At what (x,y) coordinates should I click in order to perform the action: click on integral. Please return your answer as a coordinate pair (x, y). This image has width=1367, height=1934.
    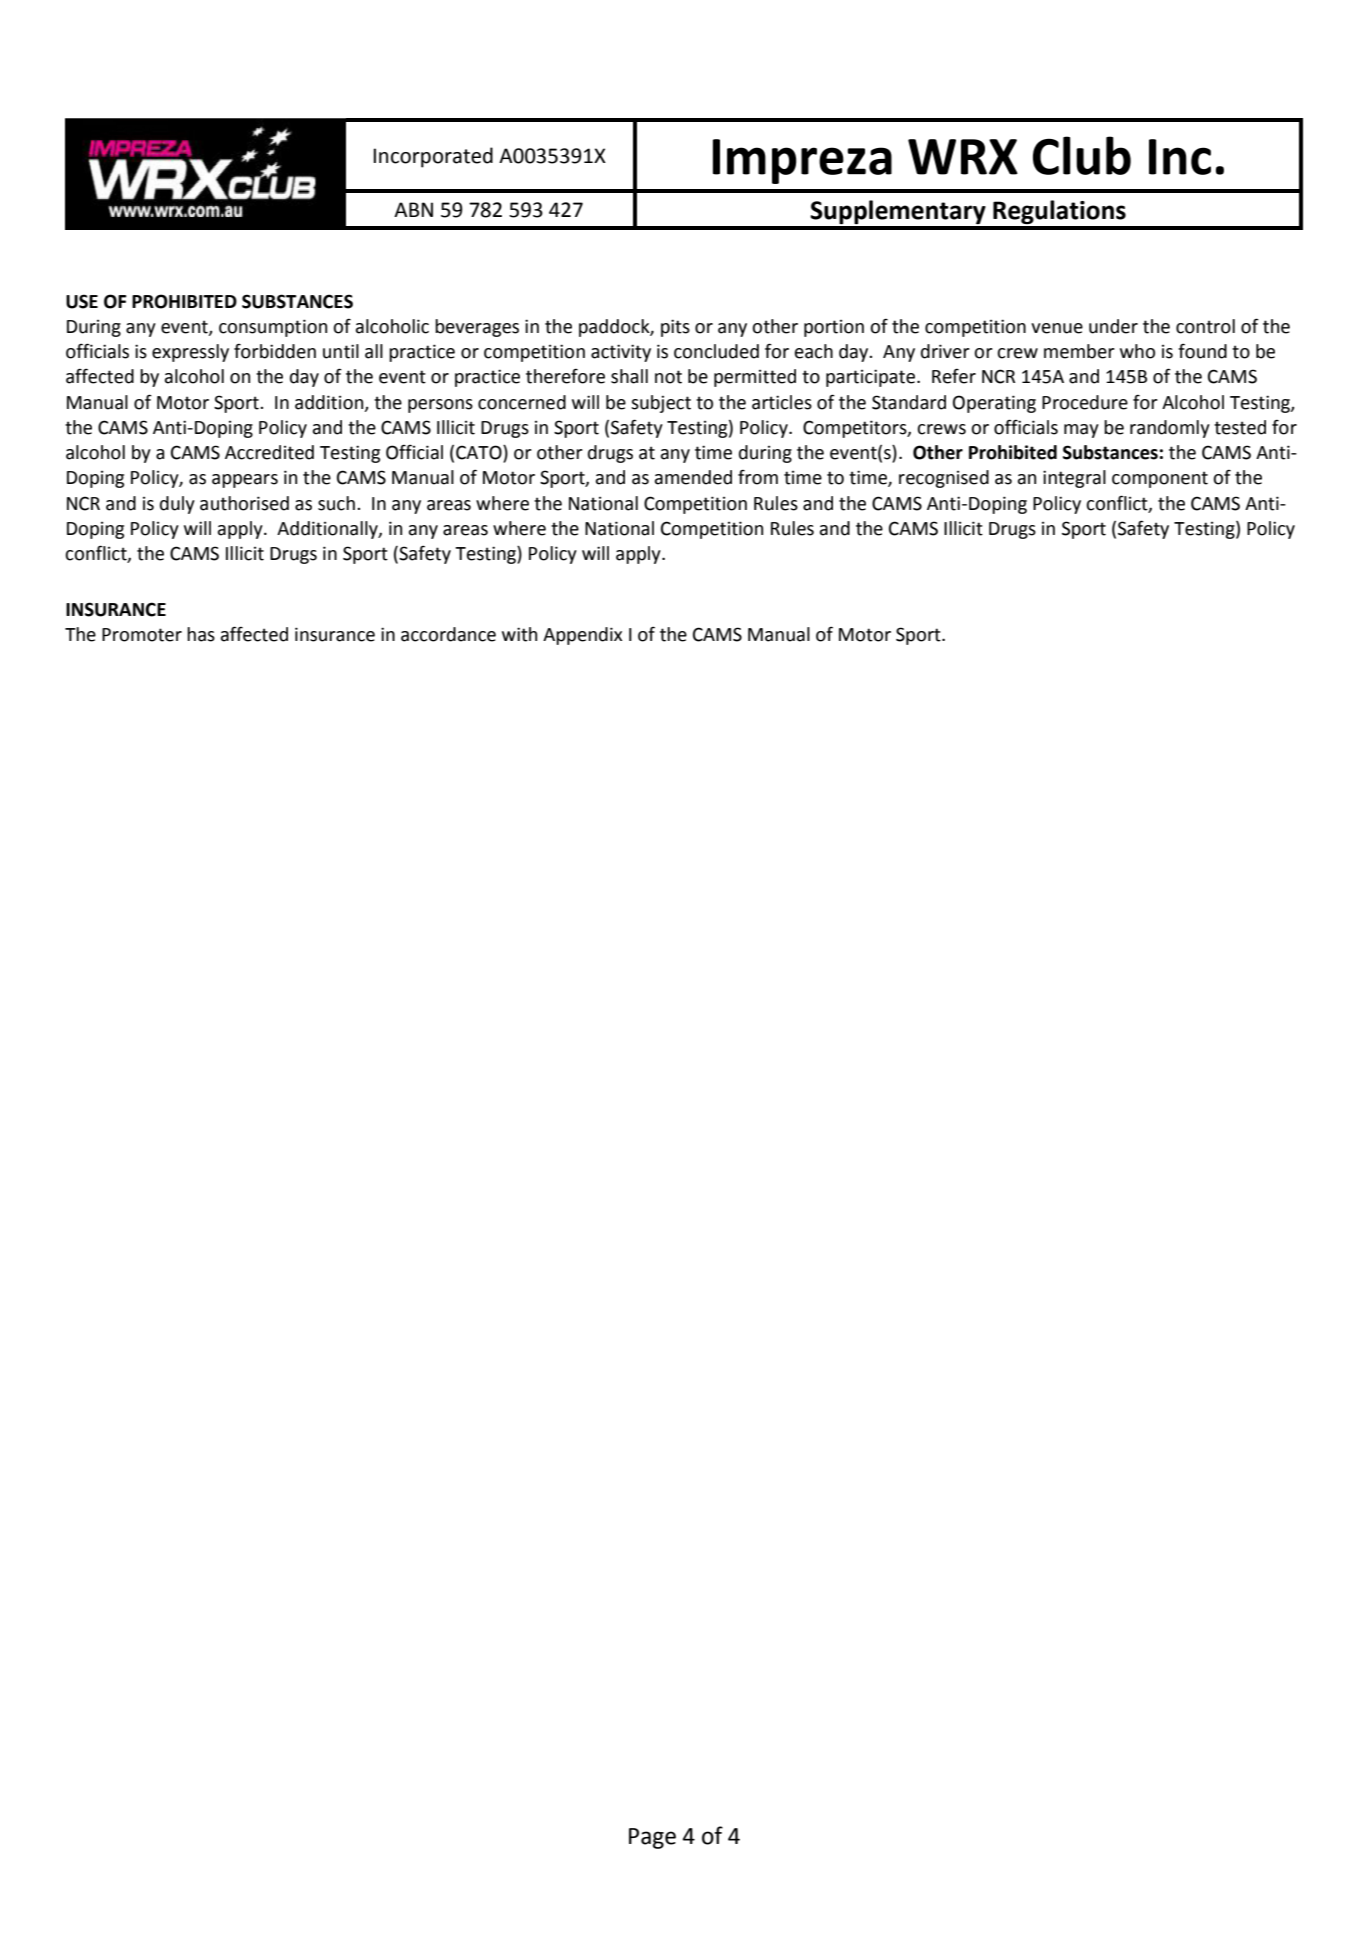
    Looking at the image, I should click on (1074, 479).
